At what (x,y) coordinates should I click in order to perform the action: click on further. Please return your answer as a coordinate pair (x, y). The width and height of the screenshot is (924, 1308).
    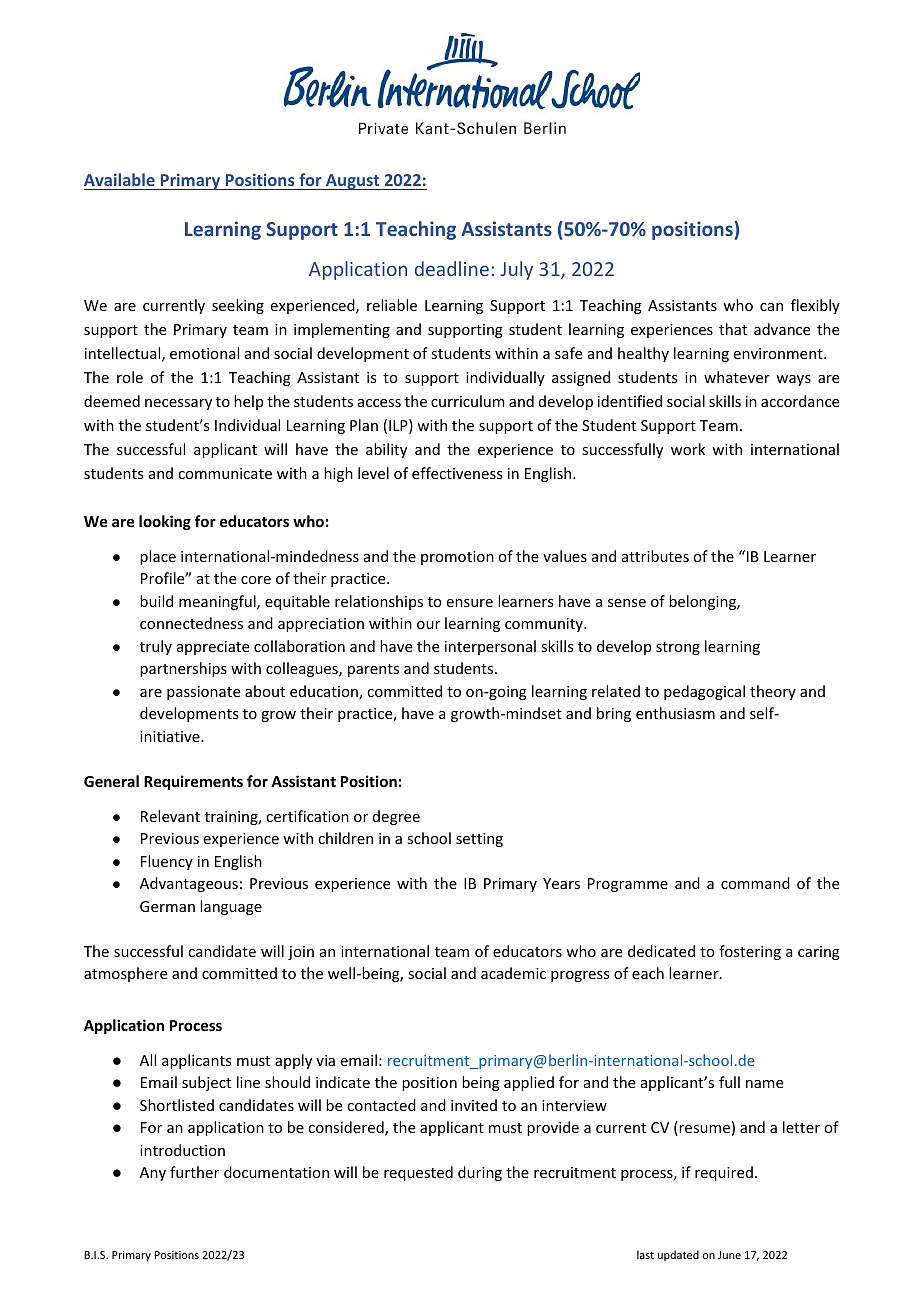
    Looking at the image, I should click on (194, 1172).
